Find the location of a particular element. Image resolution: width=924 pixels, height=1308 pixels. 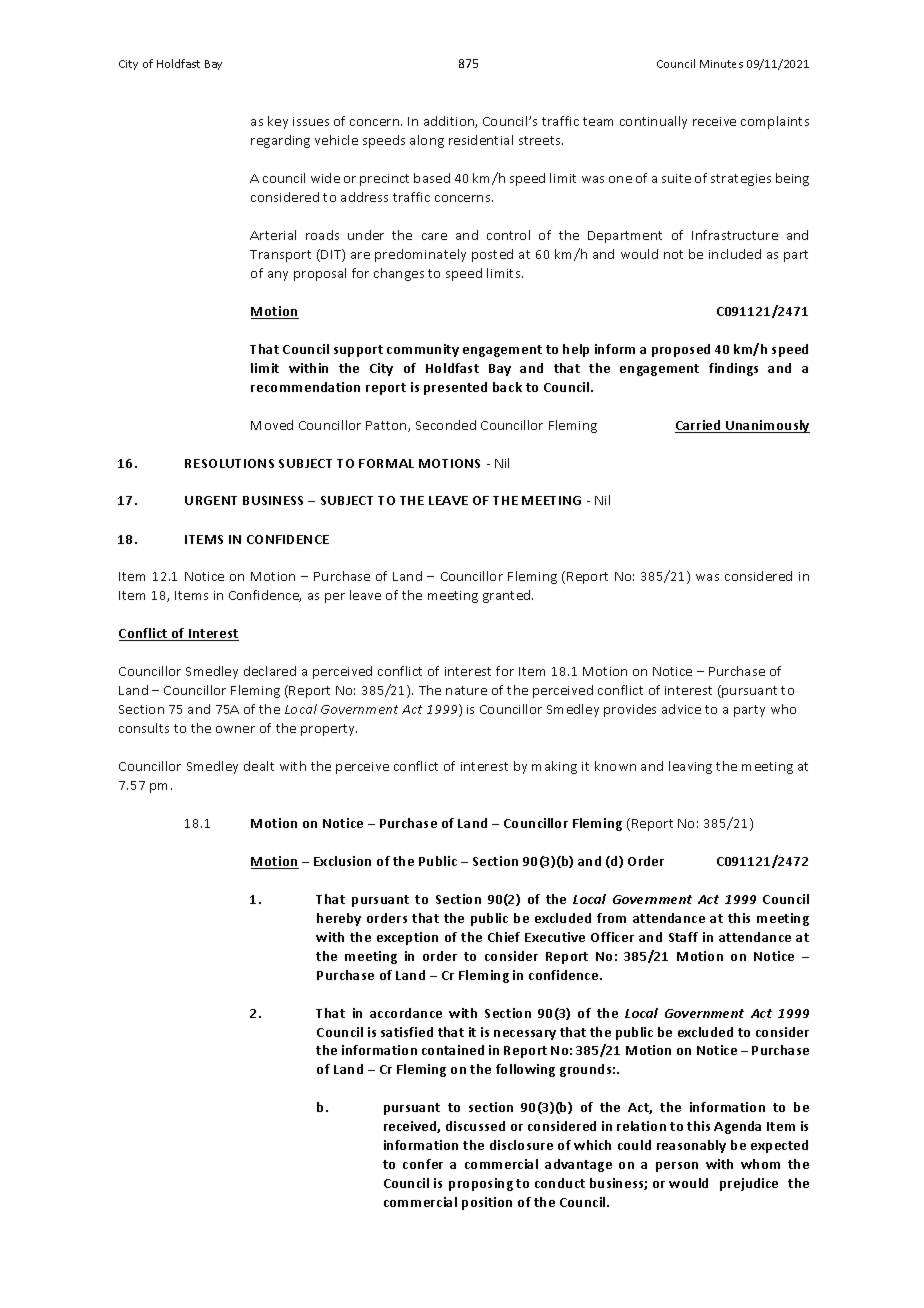

confer is located at coordinates (423, 1164).
